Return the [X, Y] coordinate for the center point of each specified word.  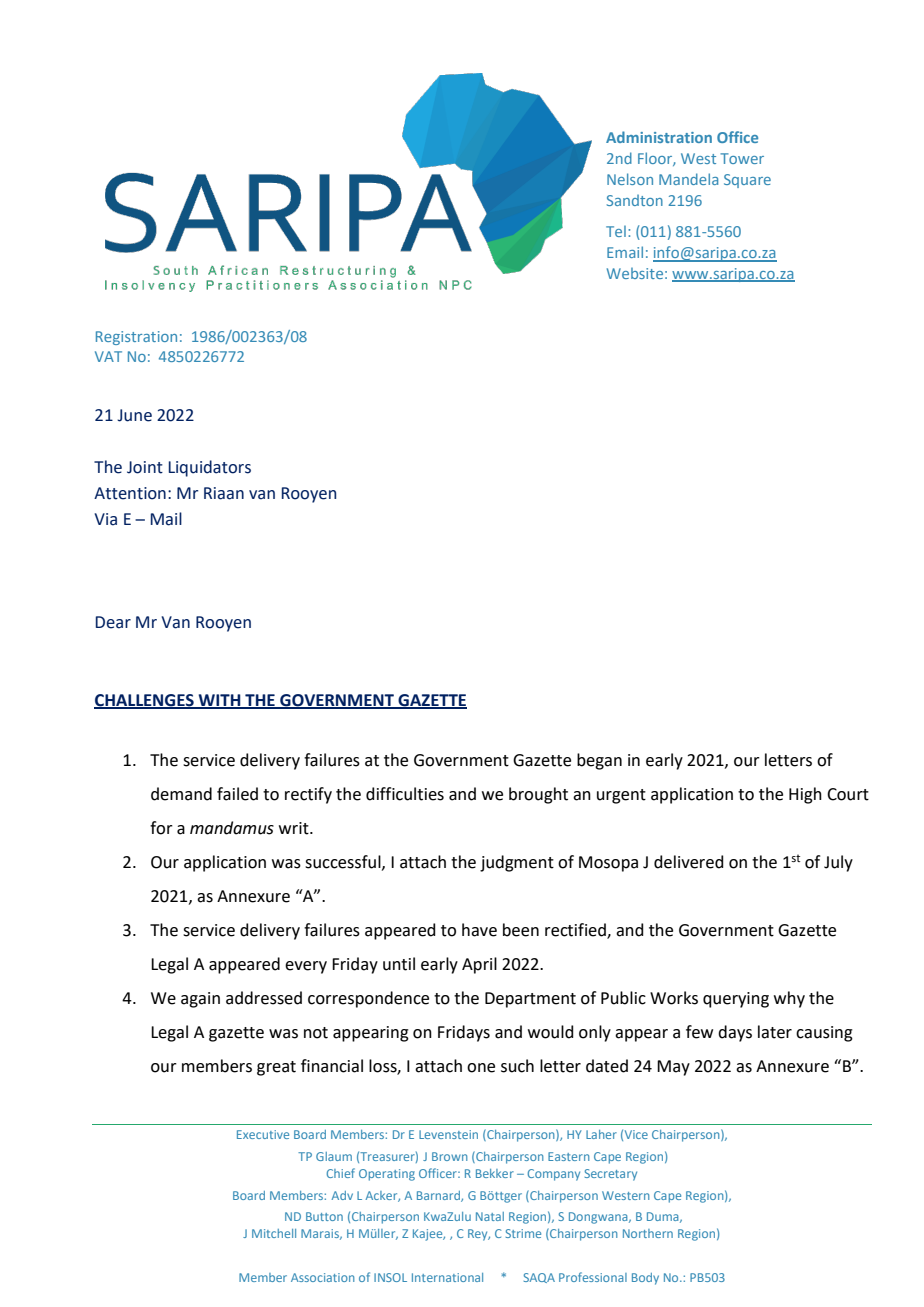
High [805, 795]
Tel [616, 231]
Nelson [630, 179]
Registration [136, 338]
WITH [220, 701]
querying [736, 1000]
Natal [490, 1216]
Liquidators [210, 468]
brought [538, 795]
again [200, 1000]
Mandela [688, 179]
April [479, 965]
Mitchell [274, 1233]
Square [747, 181]
